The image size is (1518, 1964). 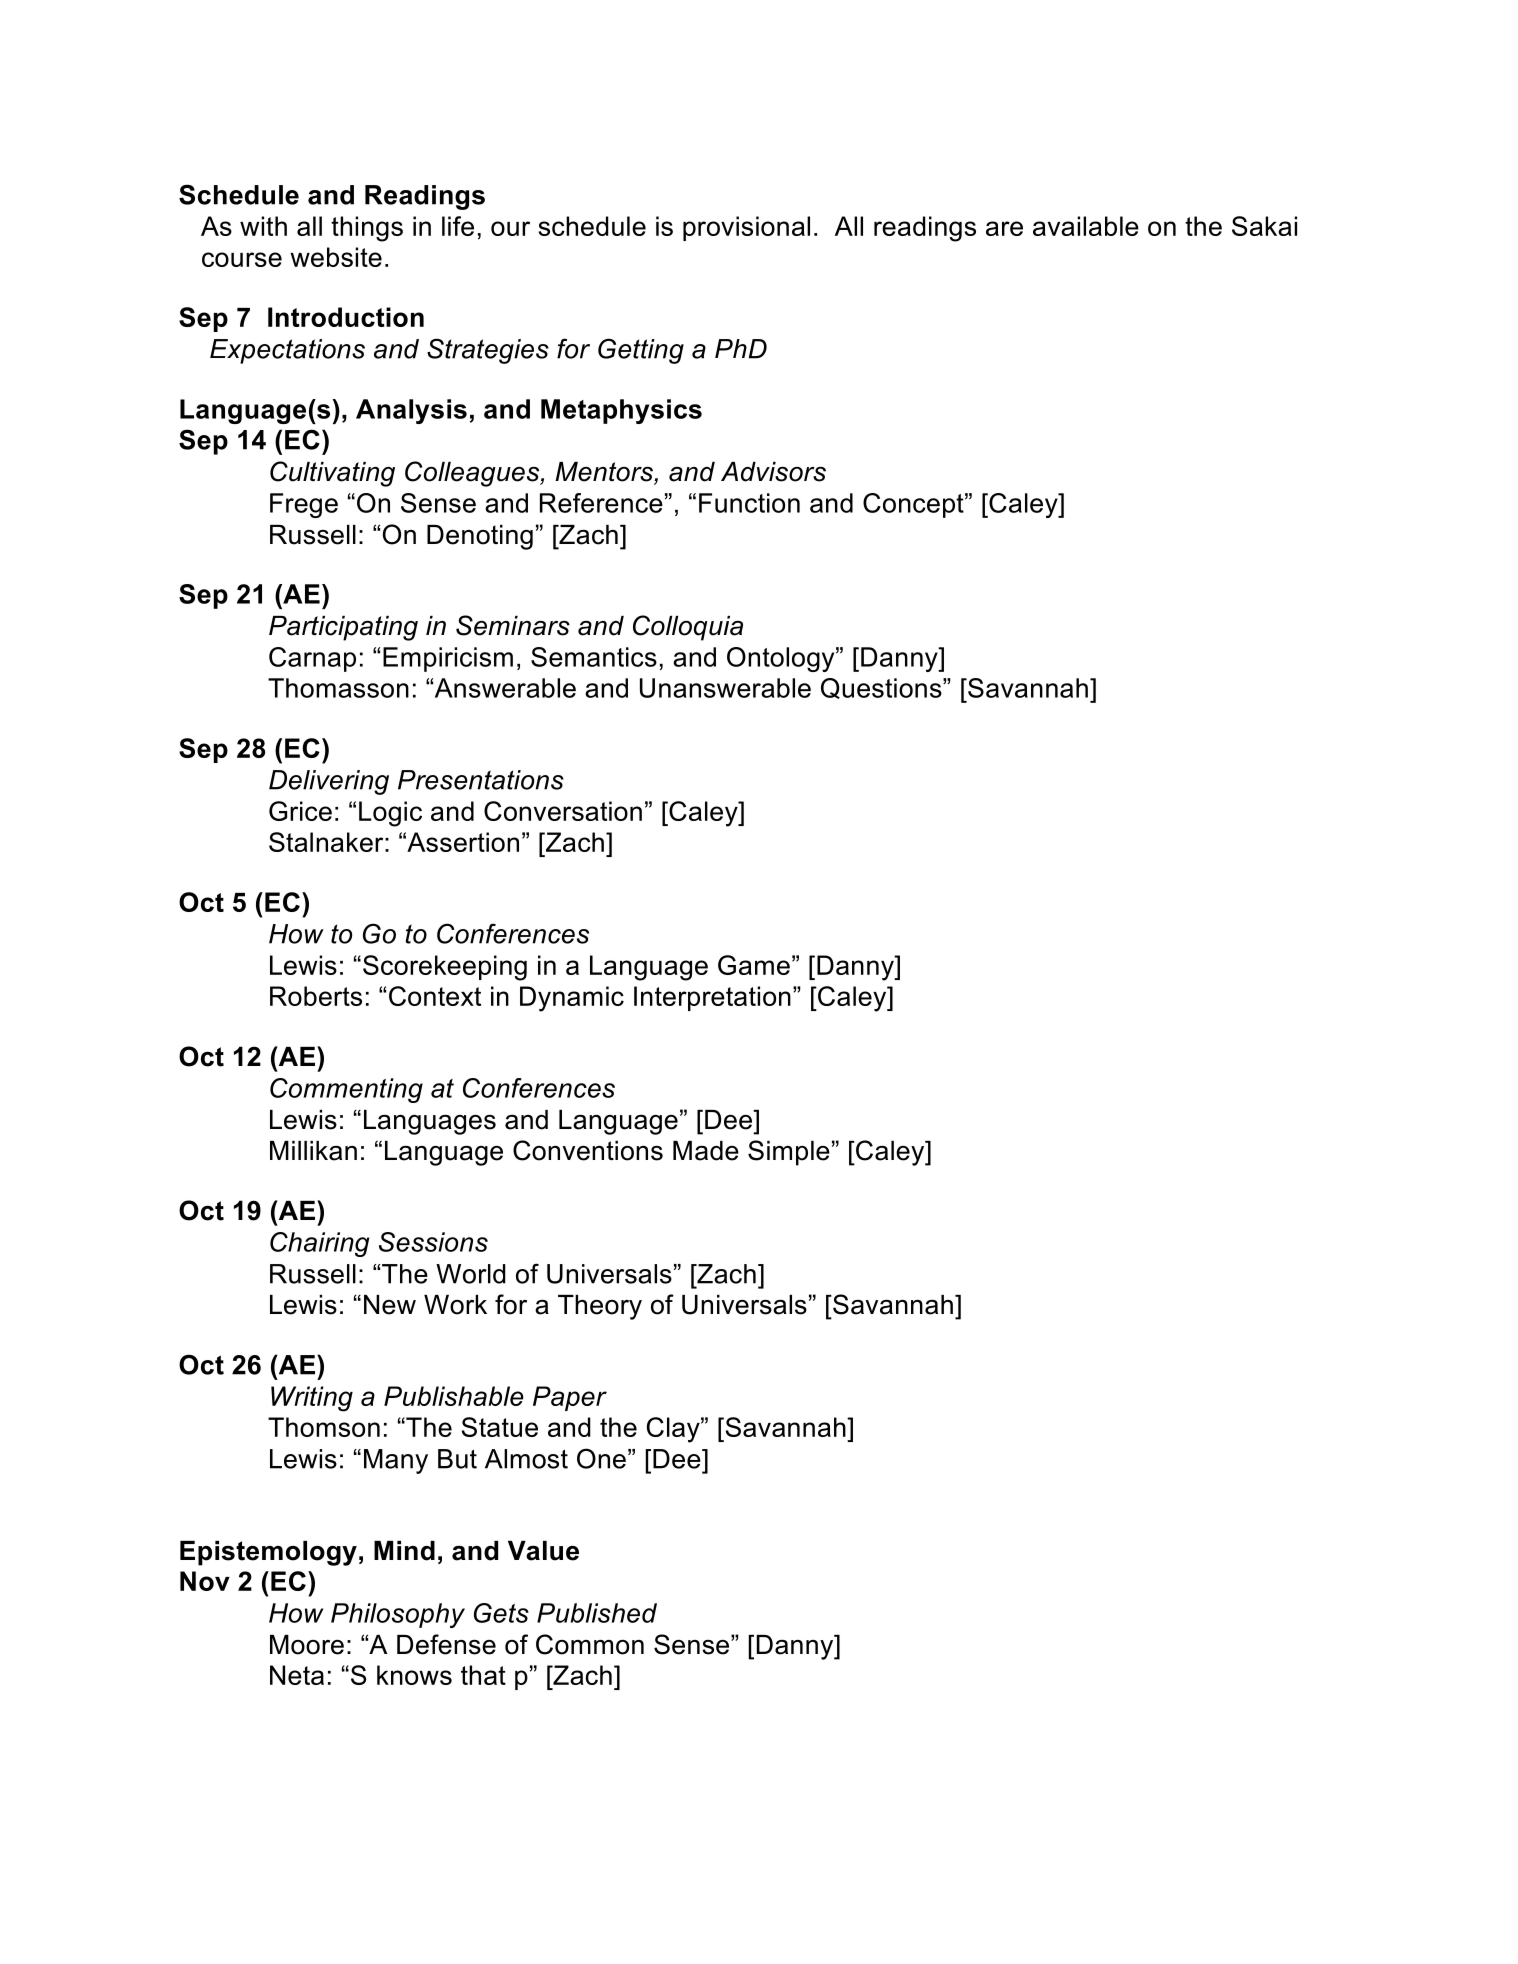 I want to click on Game, so click(x=754, y=965).
